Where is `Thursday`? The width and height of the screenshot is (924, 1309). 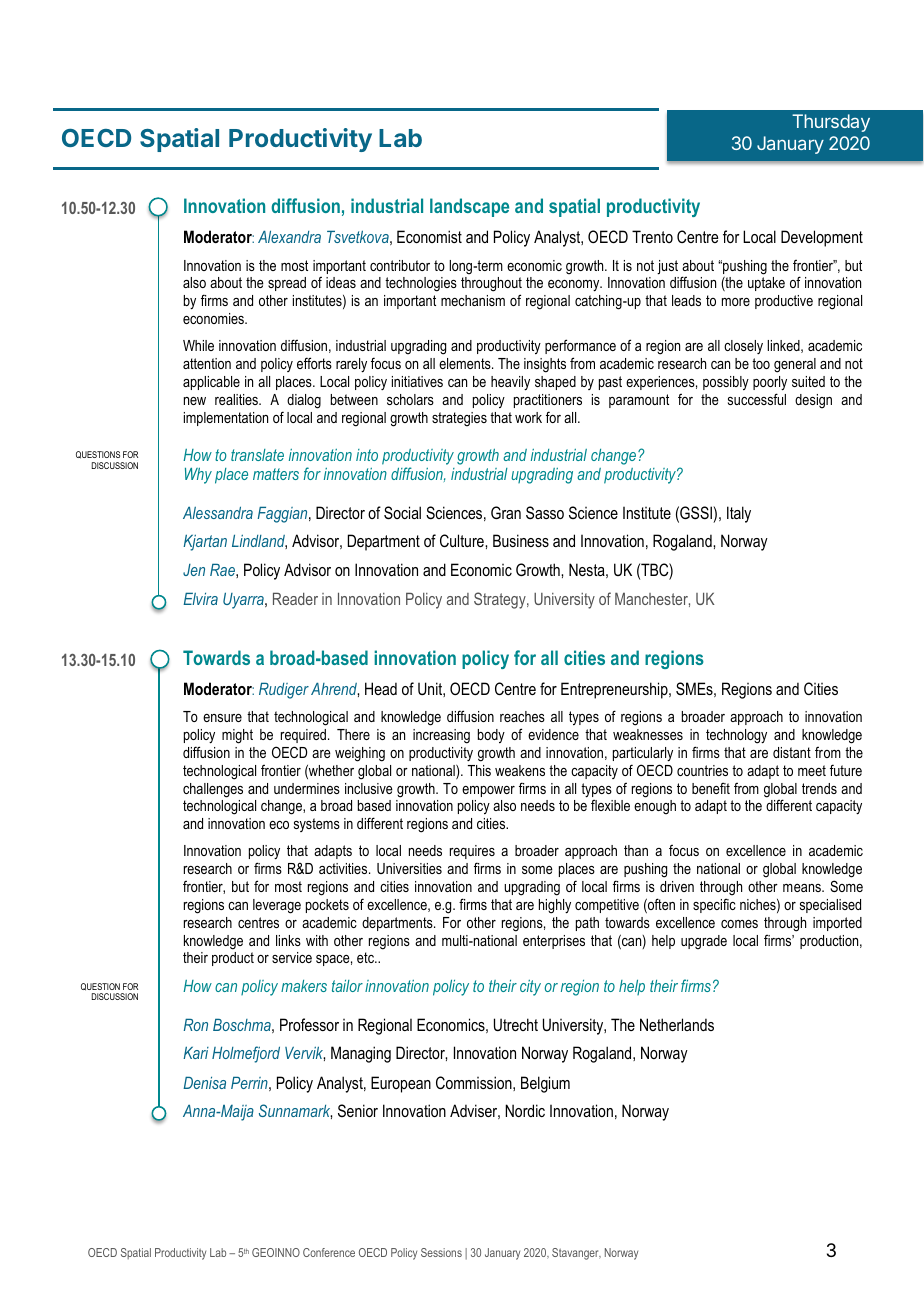
Thursday is located at coordinates (831, 123).
